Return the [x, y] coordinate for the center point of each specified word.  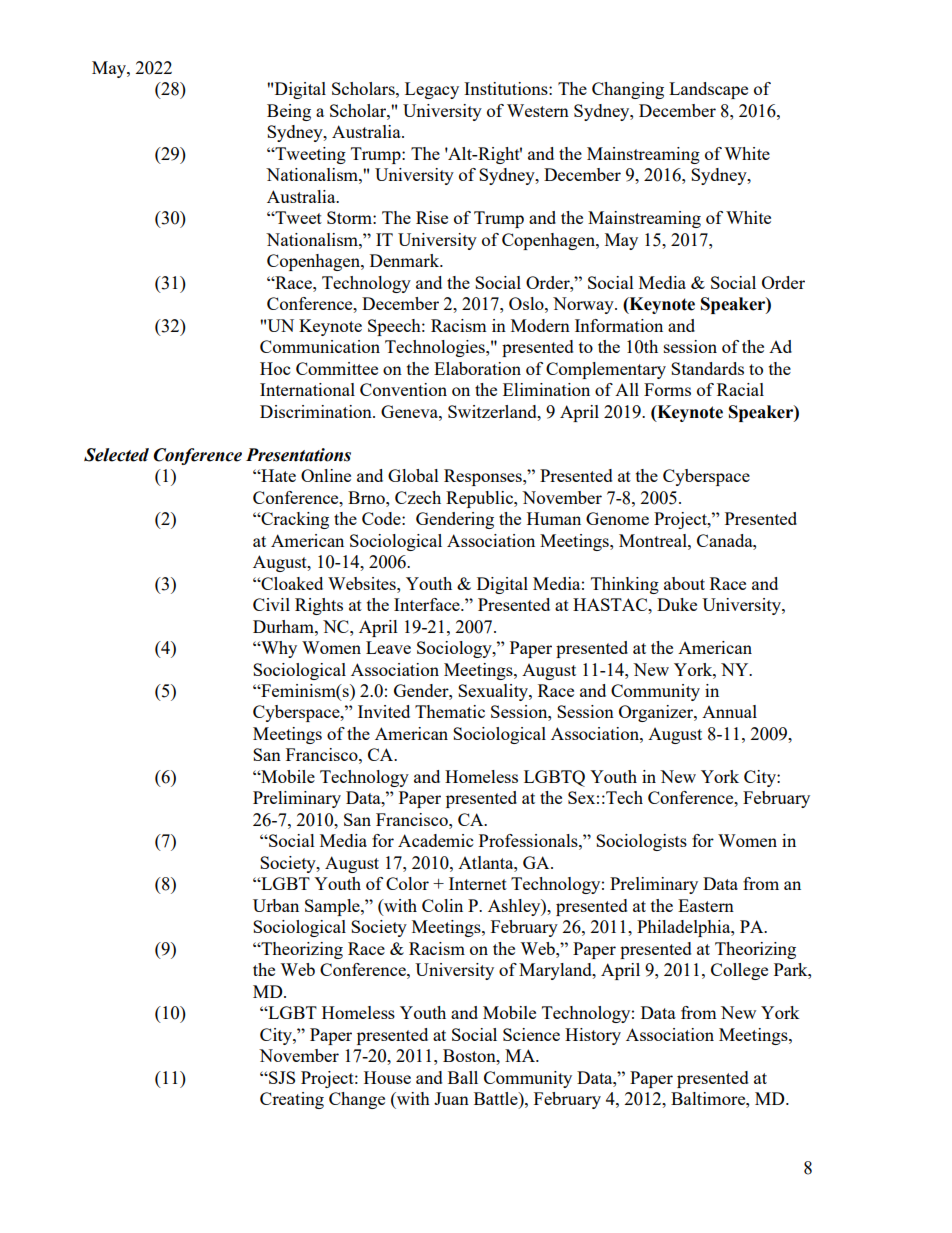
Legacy [432, 90]
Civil [271, 604]
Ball [463, 1077]
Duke [677, 604]
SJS [281, 1077]
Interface [428, 604]
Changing [628, 90]
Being [289, 112]
